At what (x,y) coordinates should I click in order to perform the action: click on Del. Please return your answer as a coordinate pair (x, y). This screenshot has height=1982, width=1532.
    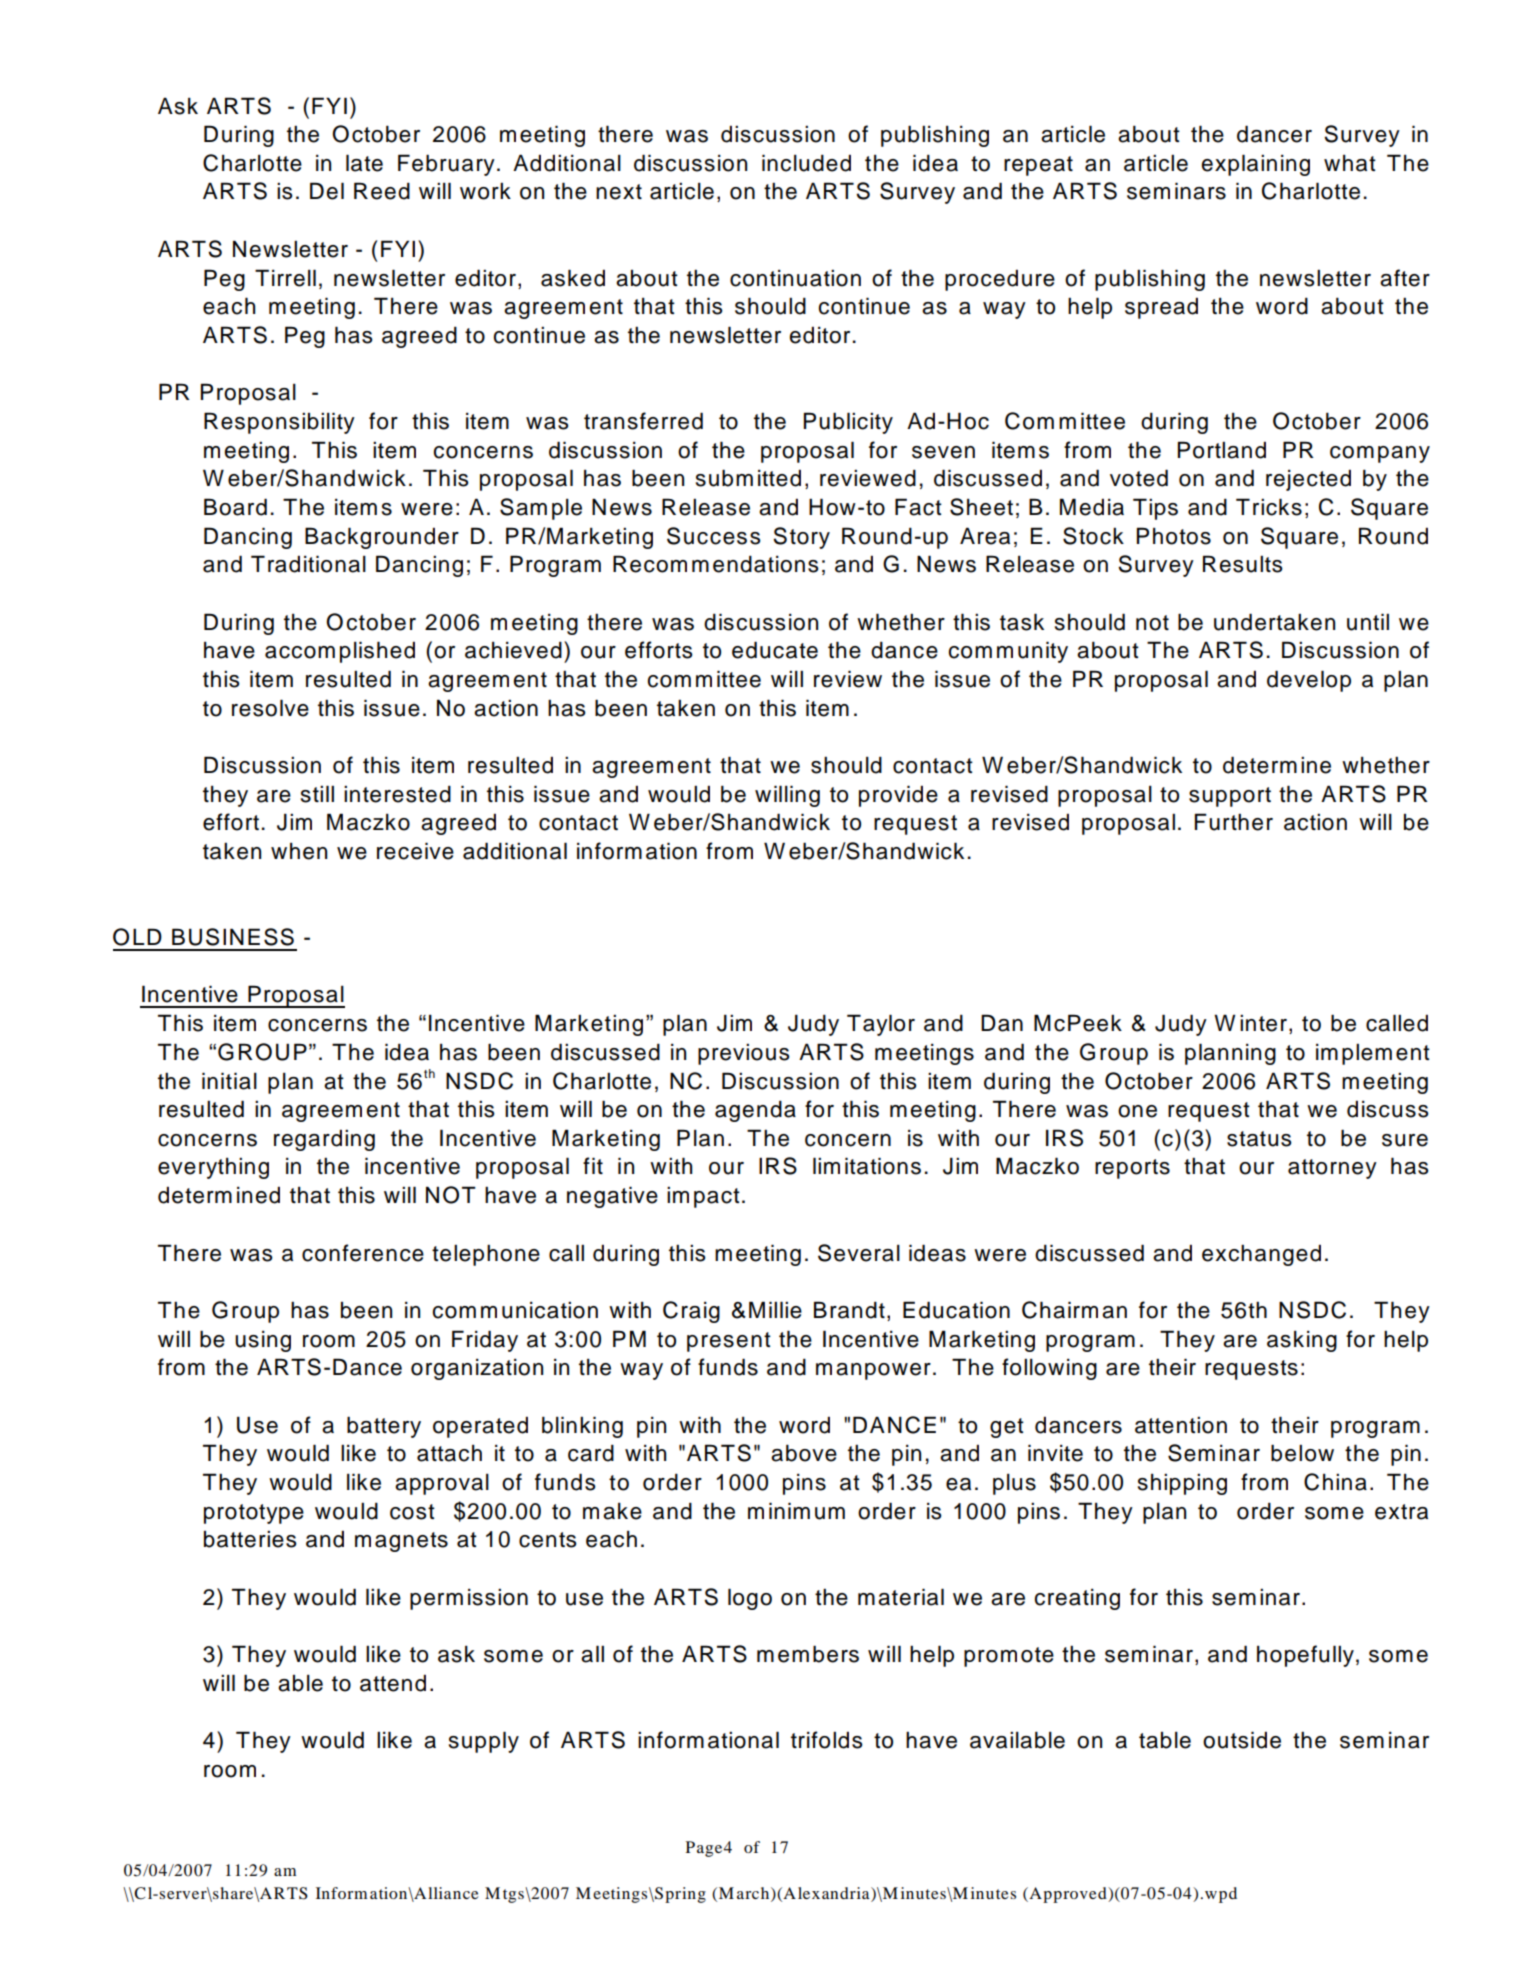
    Looking at the image, I should click on (327, 191).
